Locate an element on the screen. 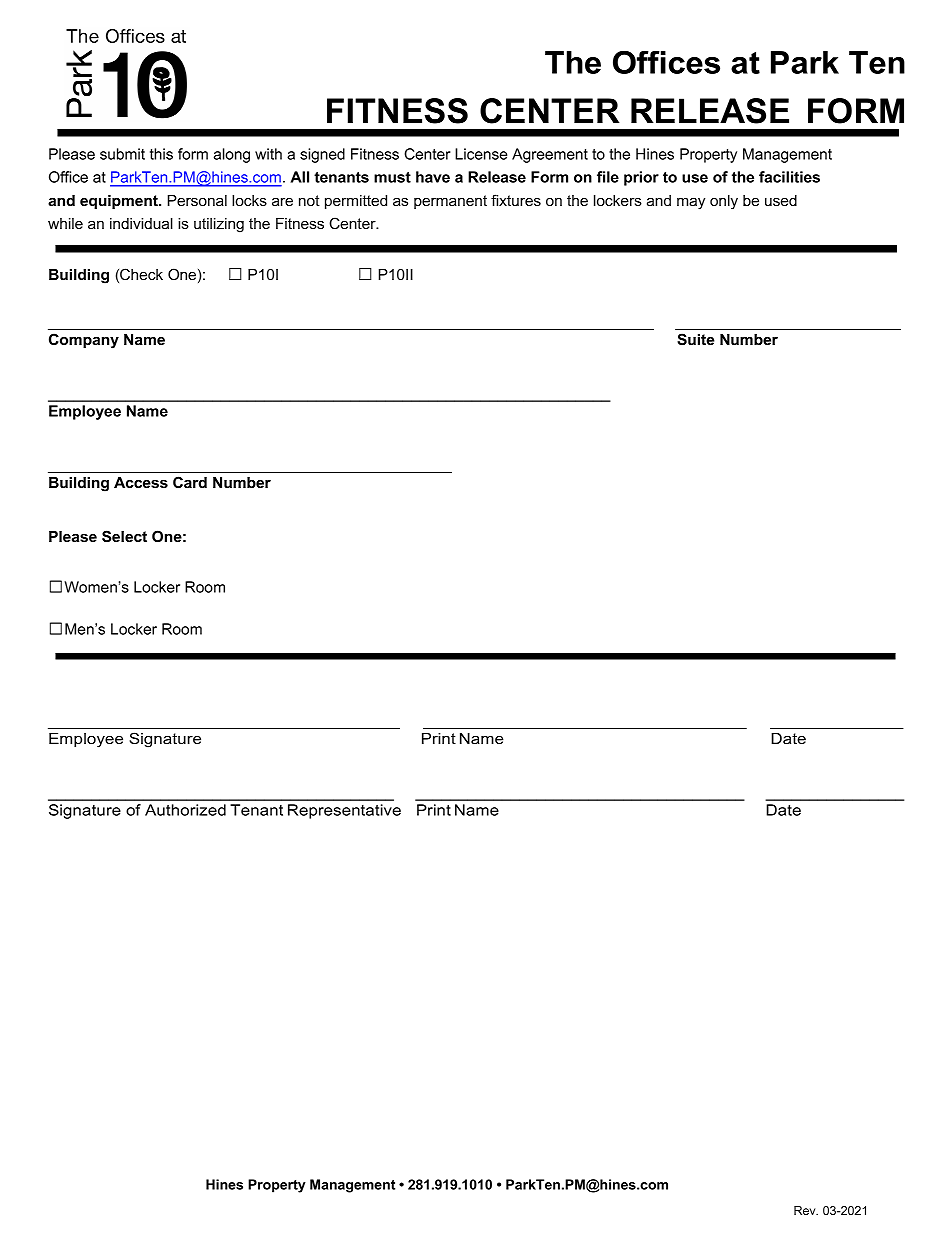 This screenshot has width=952, height=1233. Company is located at coordinates (84, 341).
